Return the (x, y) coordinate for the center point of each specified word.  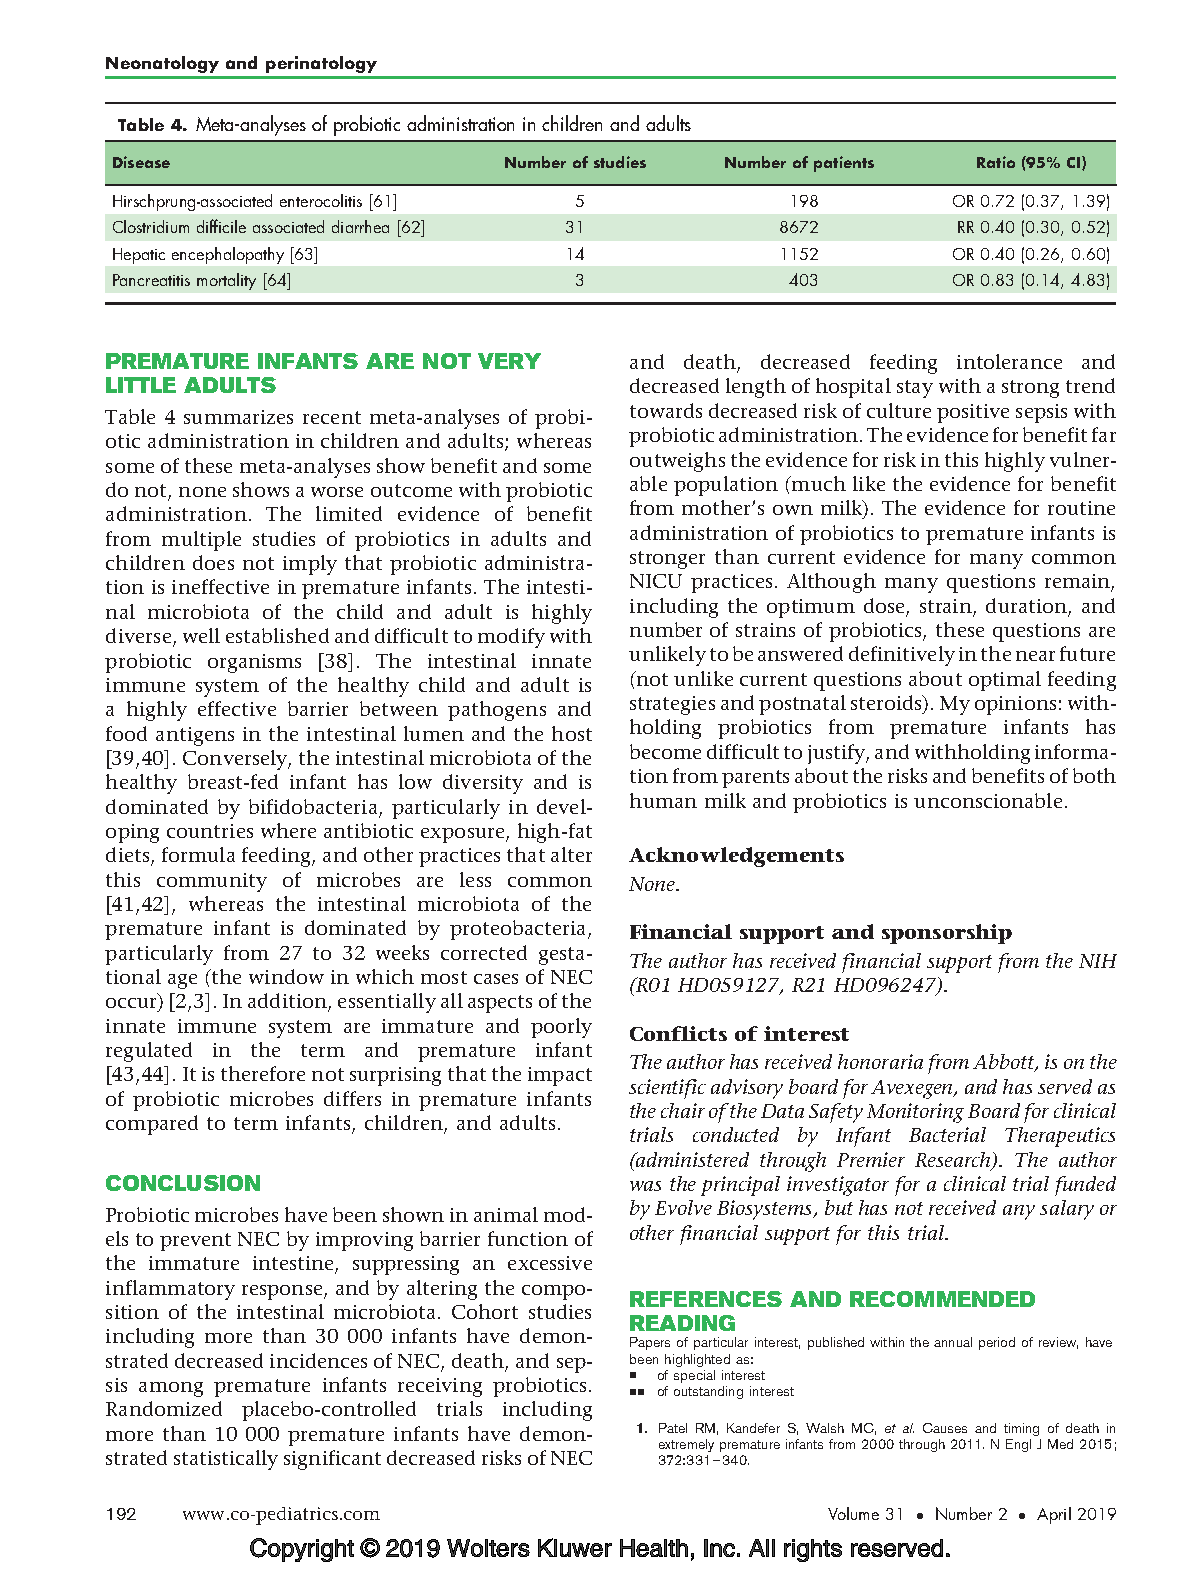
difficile (221, 226)
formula (198, 854)
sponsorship (947, 934)
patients (844, 164)
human (663, 800)
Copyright (302, 1550)
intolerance (1009, 361)
